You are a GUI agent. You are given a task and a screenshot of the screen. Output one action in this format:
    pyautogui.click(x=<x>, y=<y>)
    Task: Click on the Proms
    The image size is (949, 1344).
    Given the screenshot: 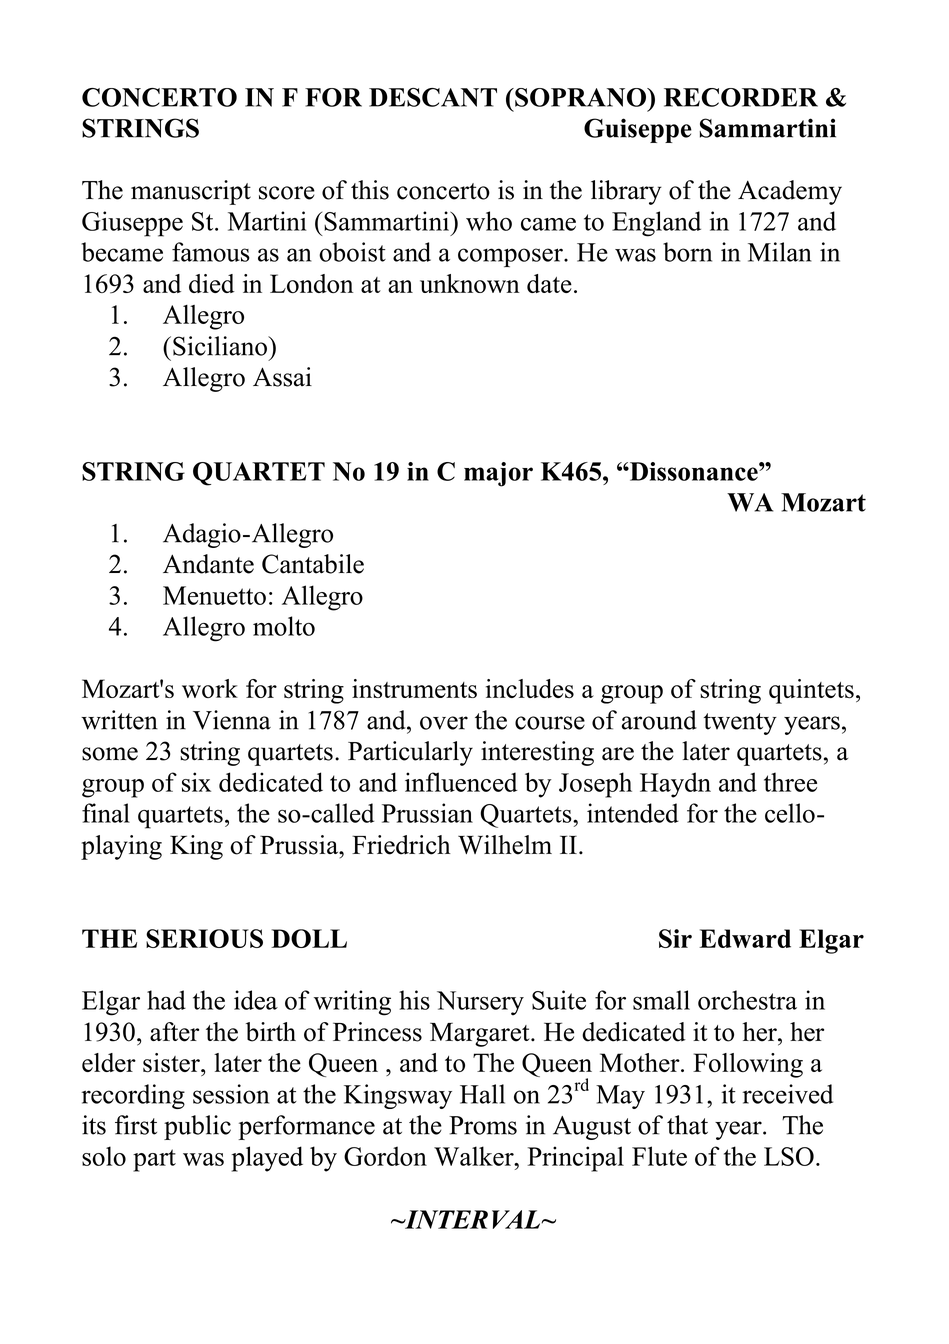 What is the action you would take?
    pyautogui.click(x=483, y=1125)
